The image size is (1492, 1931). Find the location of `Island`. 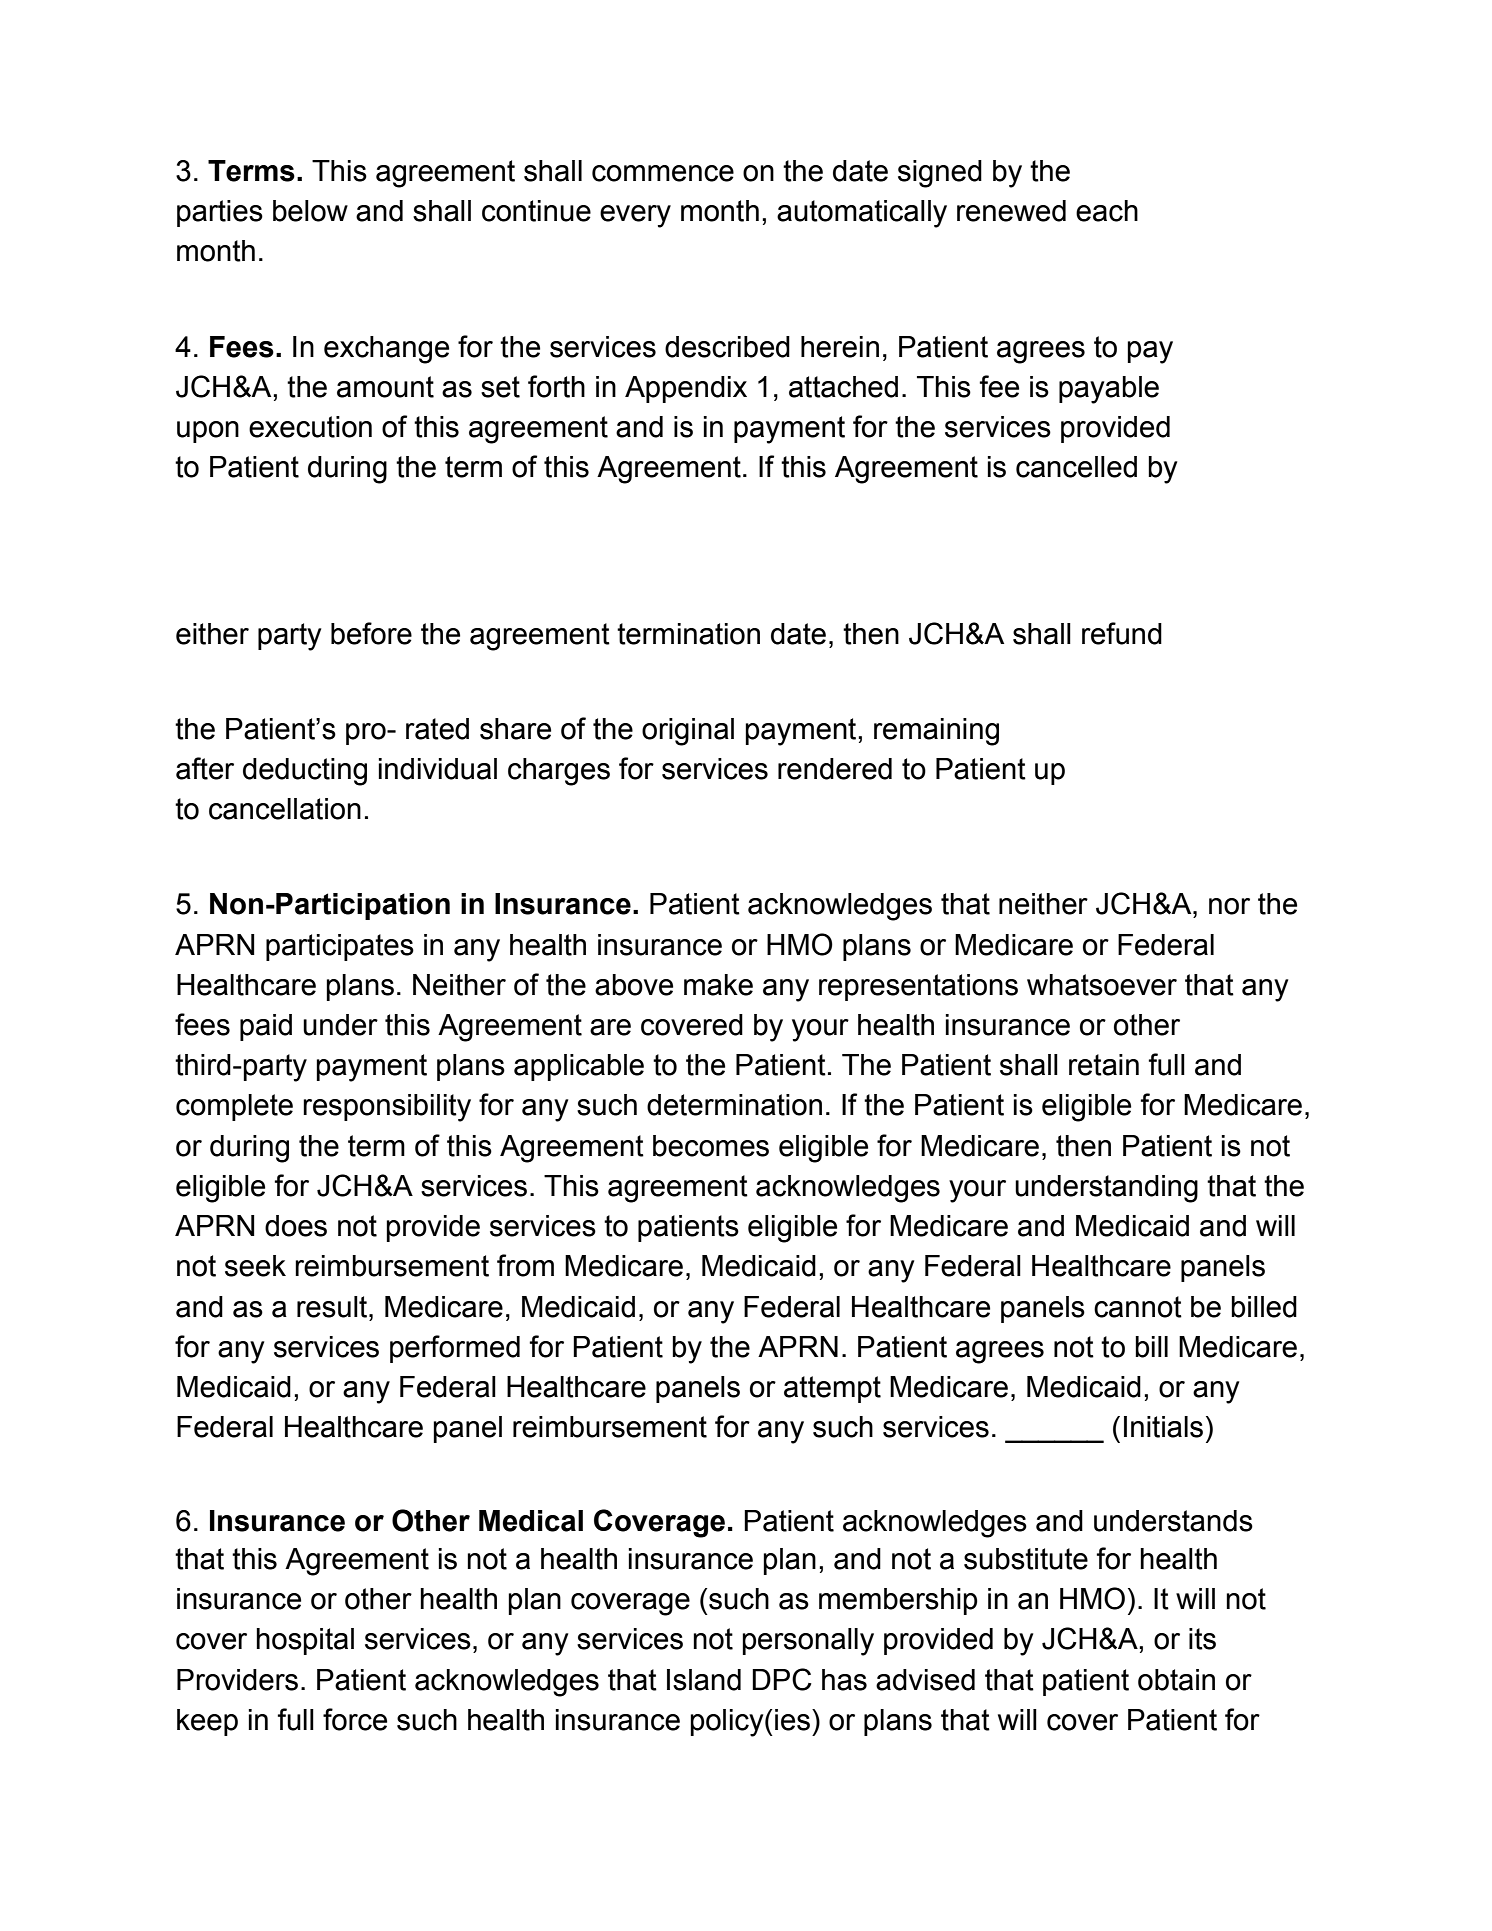

Island is located at coordinates (704, 1680).
